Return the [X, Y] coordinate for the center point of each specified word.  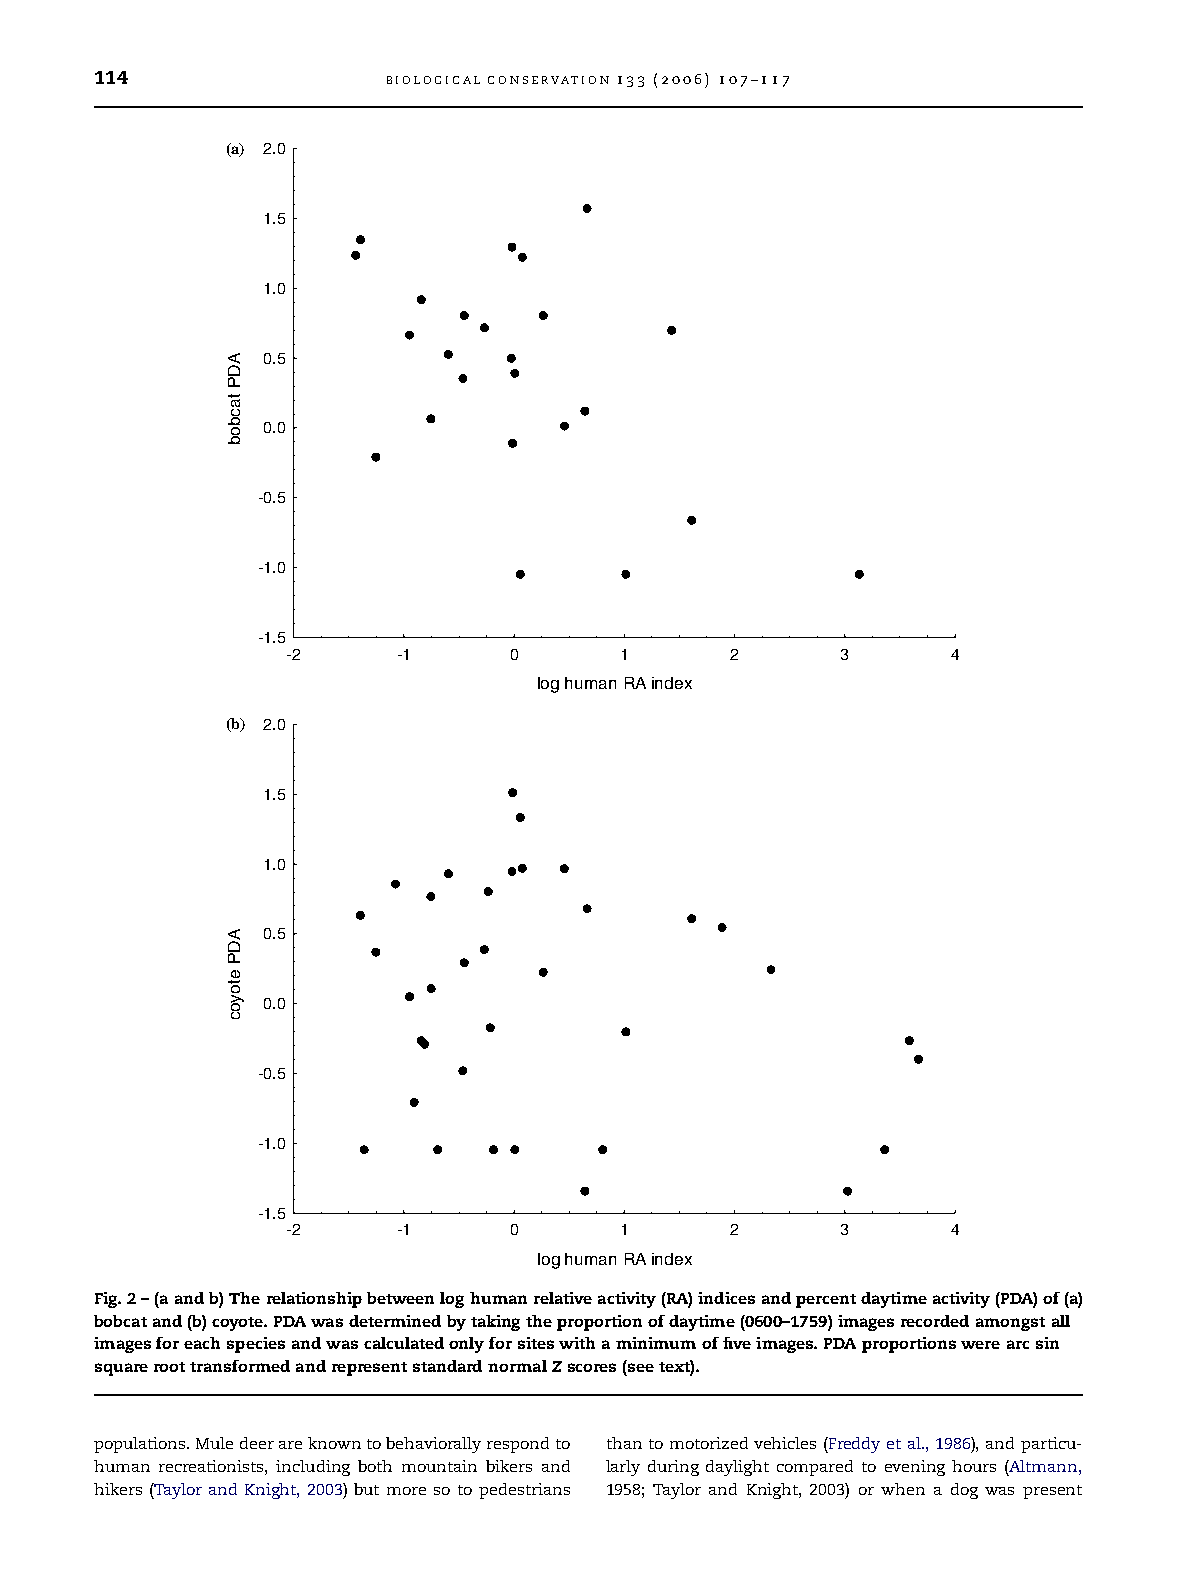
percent [826, 1301]
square [121, 1369]
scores [592, 1367]
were [980, 1345]
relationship [314, 1300]
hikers [118, 1489]
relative [563, 1298]
